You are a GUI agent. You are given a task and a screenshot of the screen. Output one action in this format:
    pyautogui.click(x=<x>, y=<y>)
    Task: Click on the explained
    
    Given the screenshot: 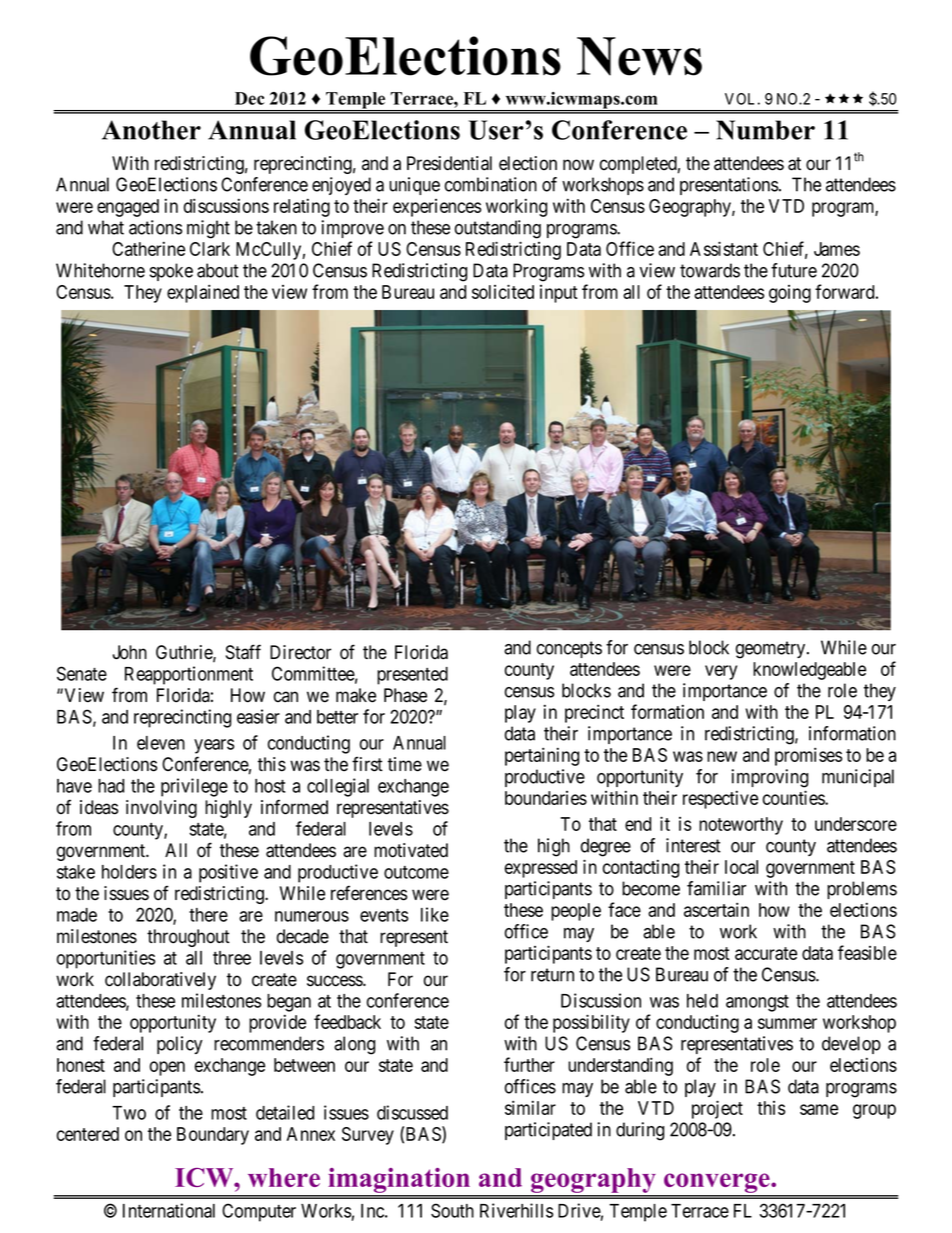 What is the action you would take?
    pyautogui.click(x=203, y=293)
